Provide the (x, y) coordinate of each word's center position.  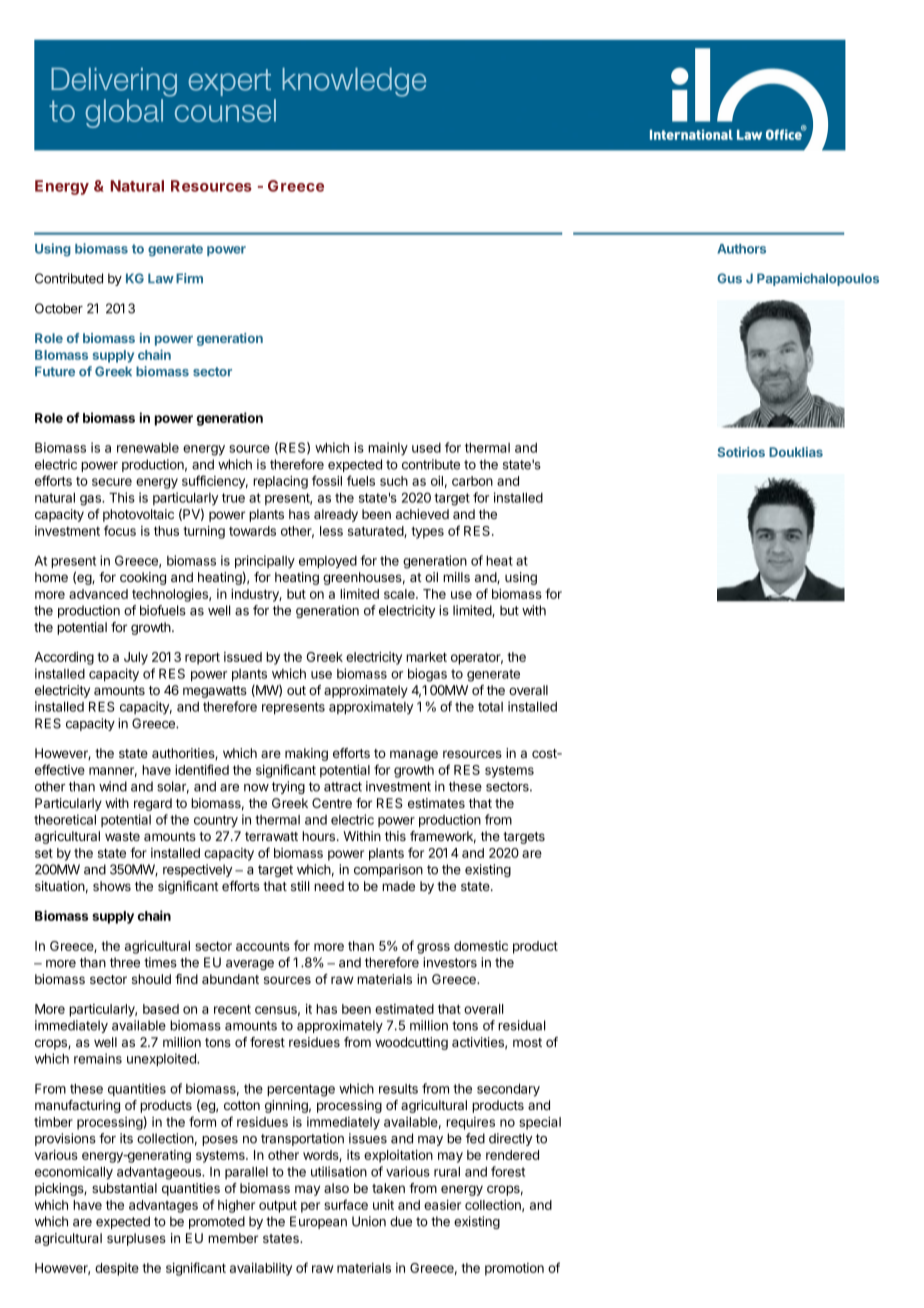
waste (122, 836)
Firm (189, 278)
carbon (472, 481)
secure (112, 482)
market (426, 657)
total (490, 707)
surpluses (136, 1239)
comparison (388, 870)
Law (161, 278)
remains (98, 1058)
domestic (481, 946)
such (394, 481)
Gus (729, 278)
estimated (404, 1009)
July (136, 658)
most (527, 1042)
